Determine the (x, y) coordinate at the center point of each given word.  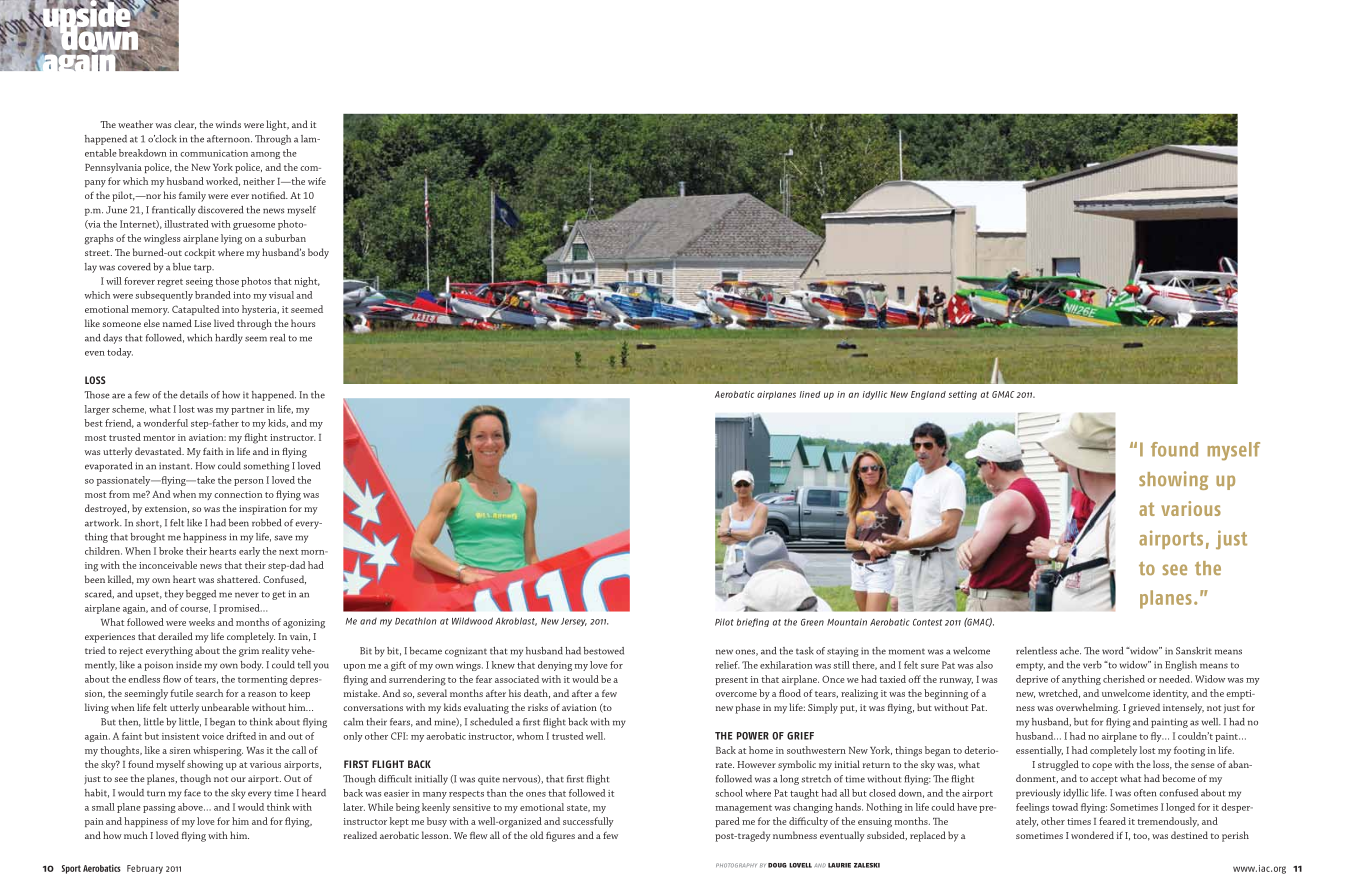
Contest (927, 622)
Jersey (574, 622)
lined (810, 394)
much (136, 835)
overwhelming (1088, 708)
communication (214, 153)
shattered (238, 579)
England (928, 395)
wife (317, 181)
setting (963, 395)
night (307, 282)
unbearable (225, 707)
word (1112, 651)
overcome (736, 694)
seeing (199, 282)
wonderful (166, 423)
